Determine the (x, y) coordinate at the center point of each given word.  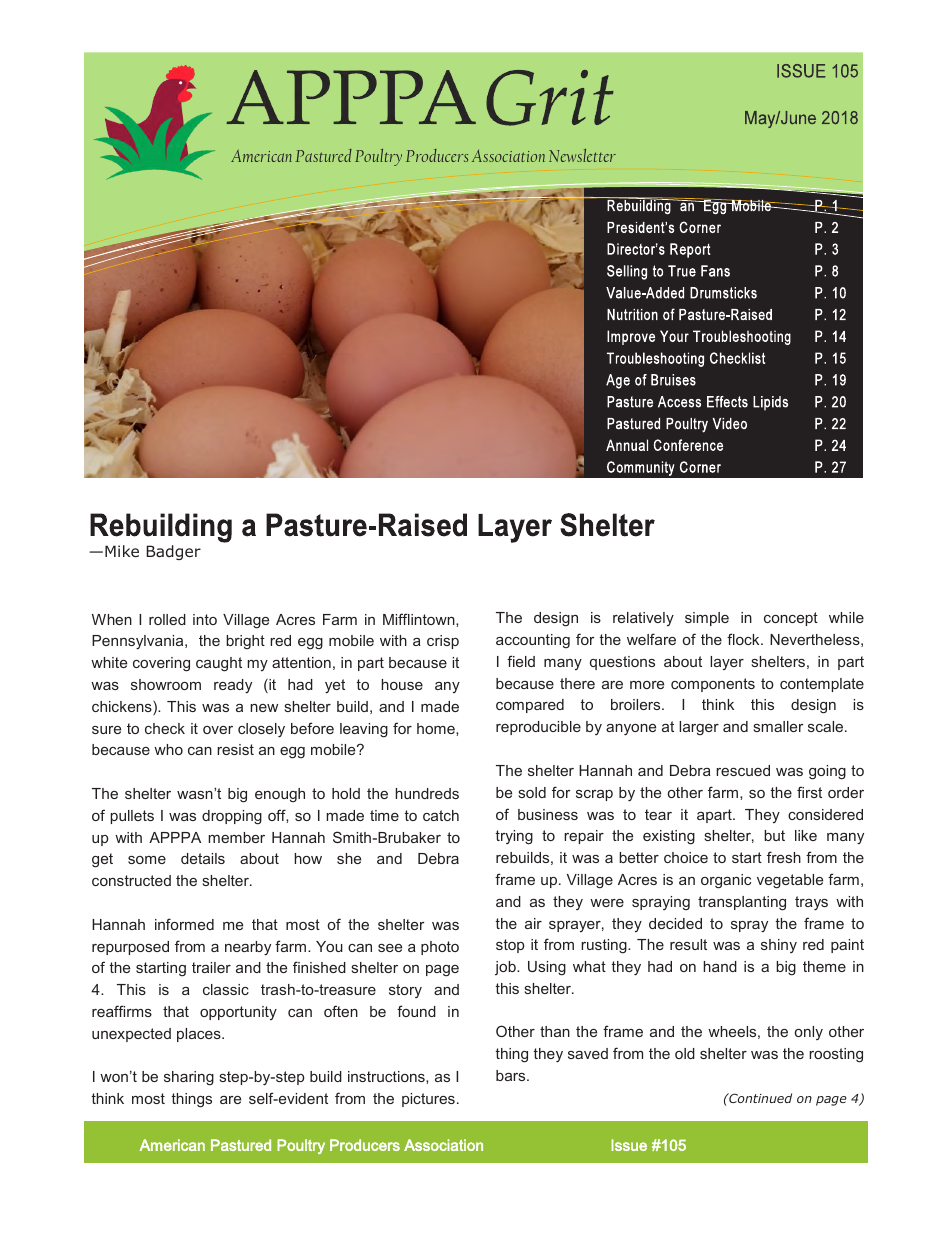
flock (744, 639)
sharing (189, 1078)
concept (791, 619)
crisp (443, 642)
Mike (122, 551)
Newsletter (582, 155)
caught (219, 664)
